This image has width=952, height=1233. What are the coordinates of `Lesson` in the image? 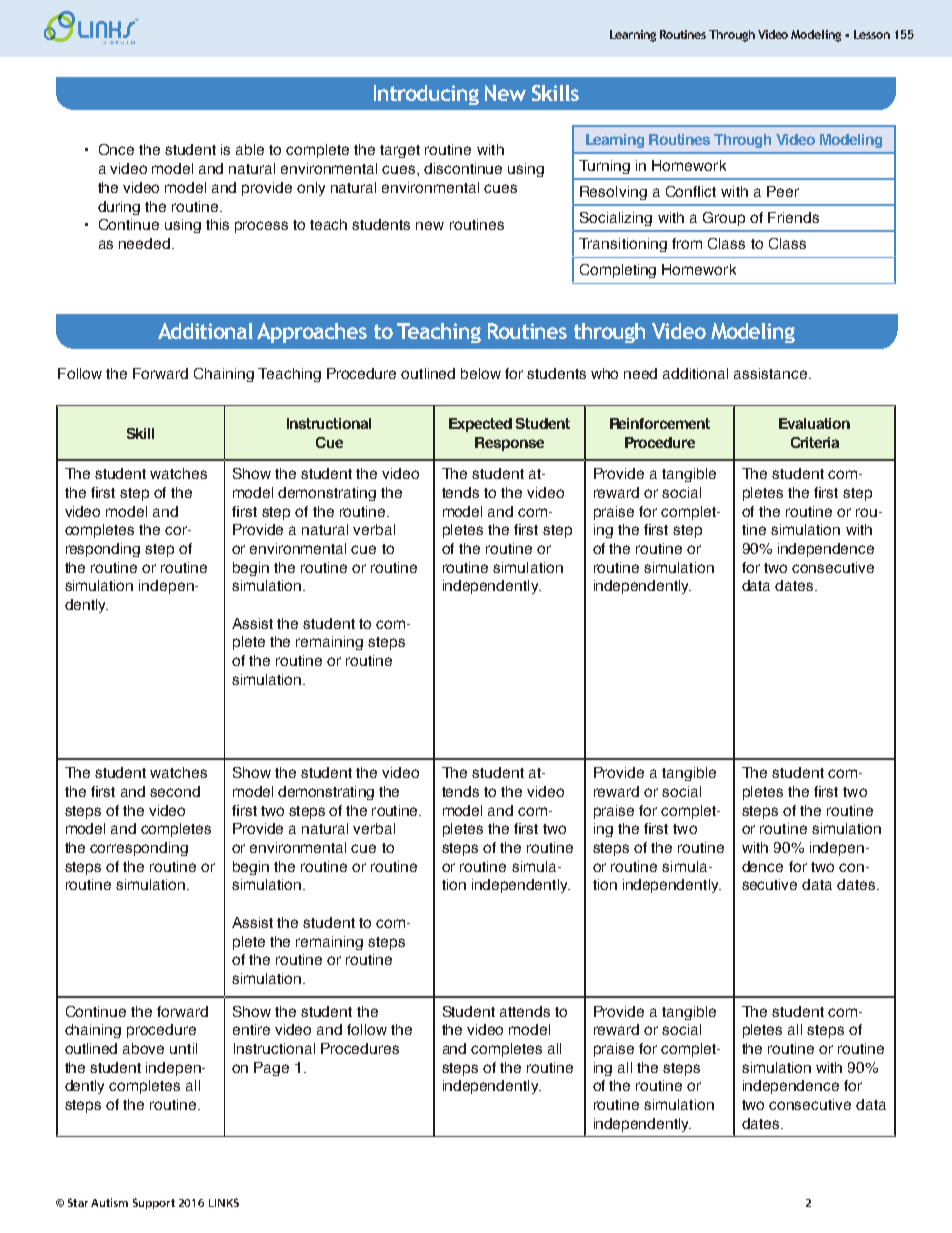 It's located at (872, 34).
